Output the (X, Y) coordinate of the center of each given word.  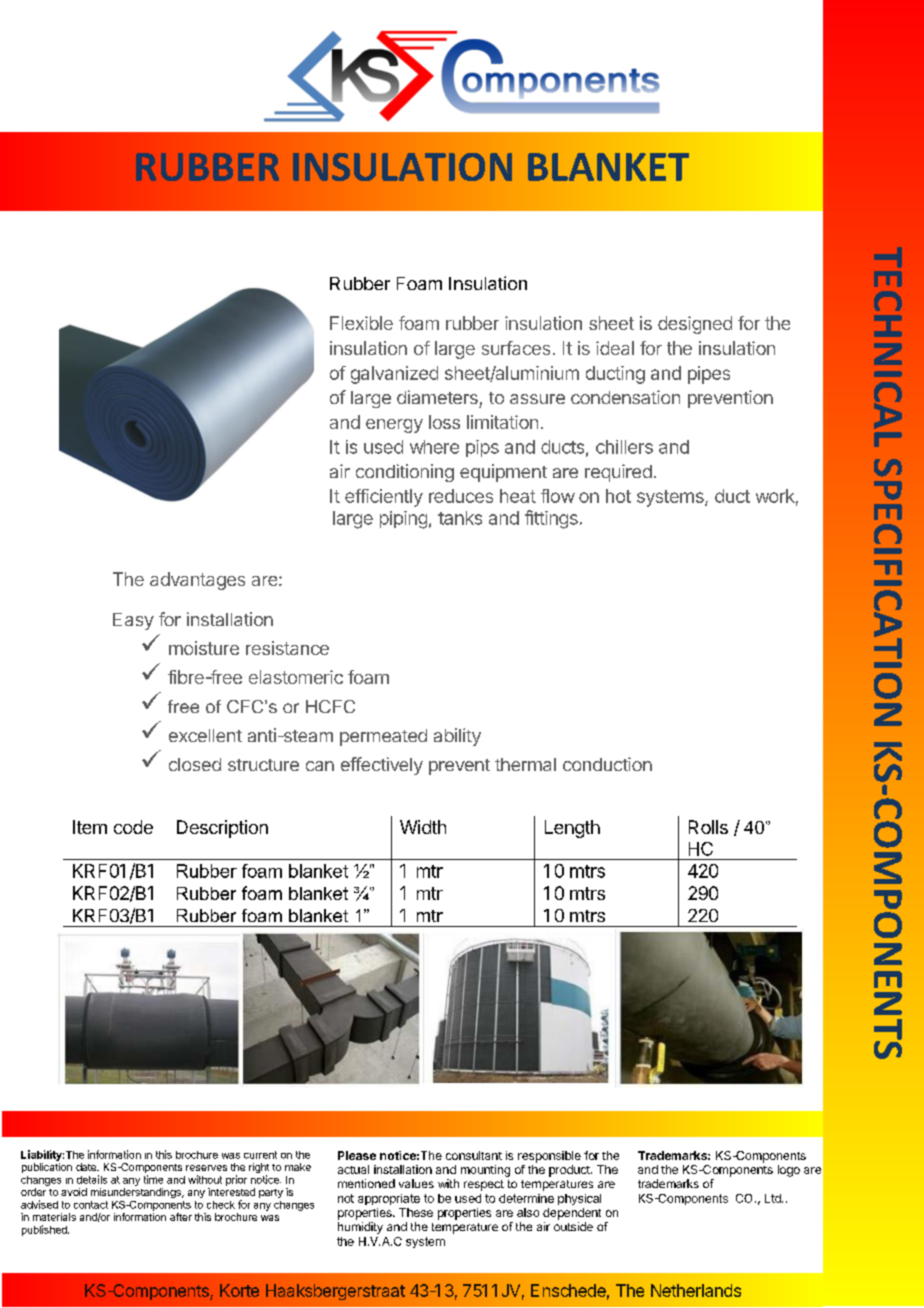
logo (789, 1171)
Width (423, 827)
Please (357, 1155)
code (133, 827)
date (87, 1167)
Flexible (361, 323)
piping (403, 520)
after (181, 1217)
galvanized (394, 375)
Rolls (708, 827)
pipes (709, 375)
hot (618, 496)
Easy (133, 621)
